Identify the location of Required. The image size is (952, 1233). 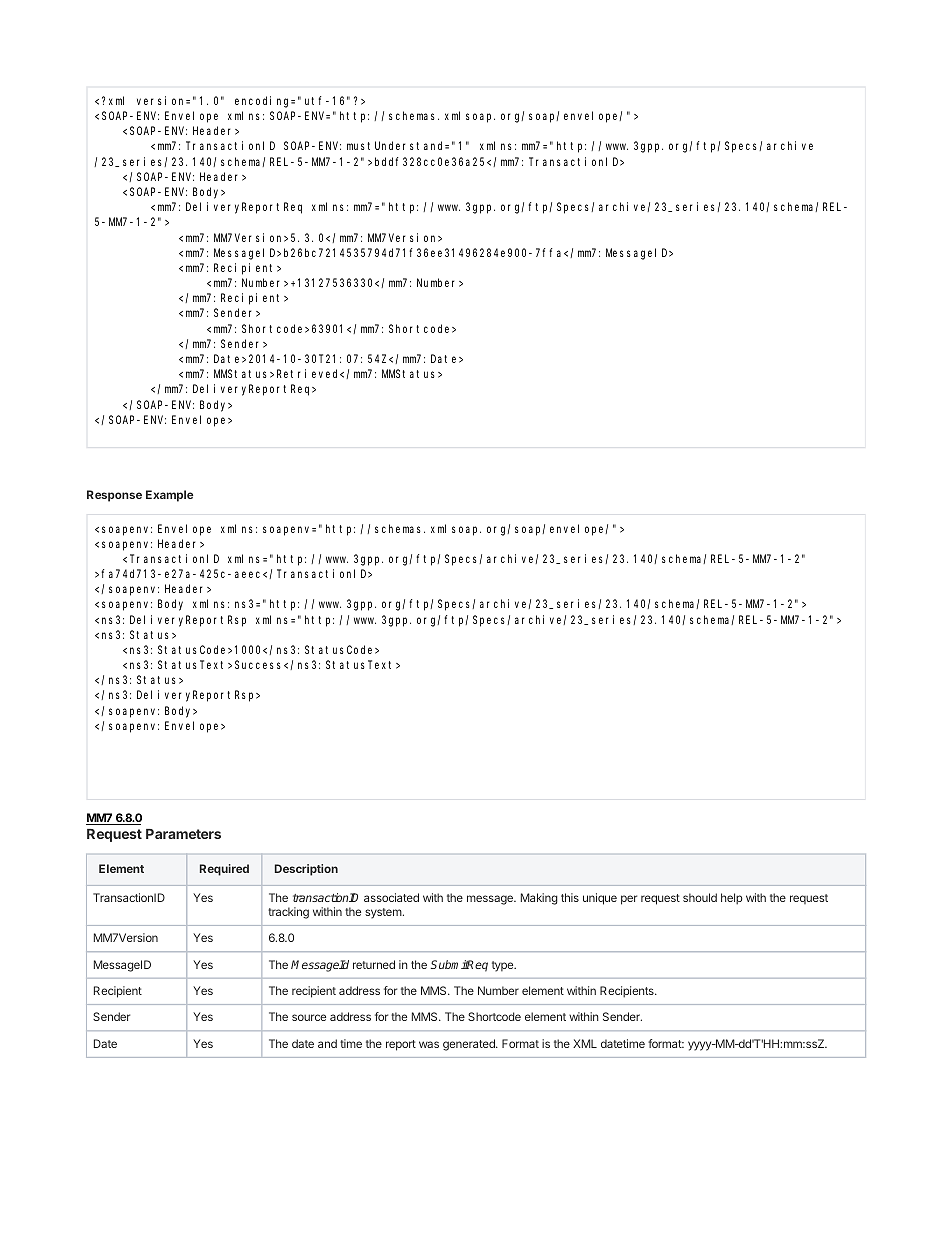
(224, 870).
